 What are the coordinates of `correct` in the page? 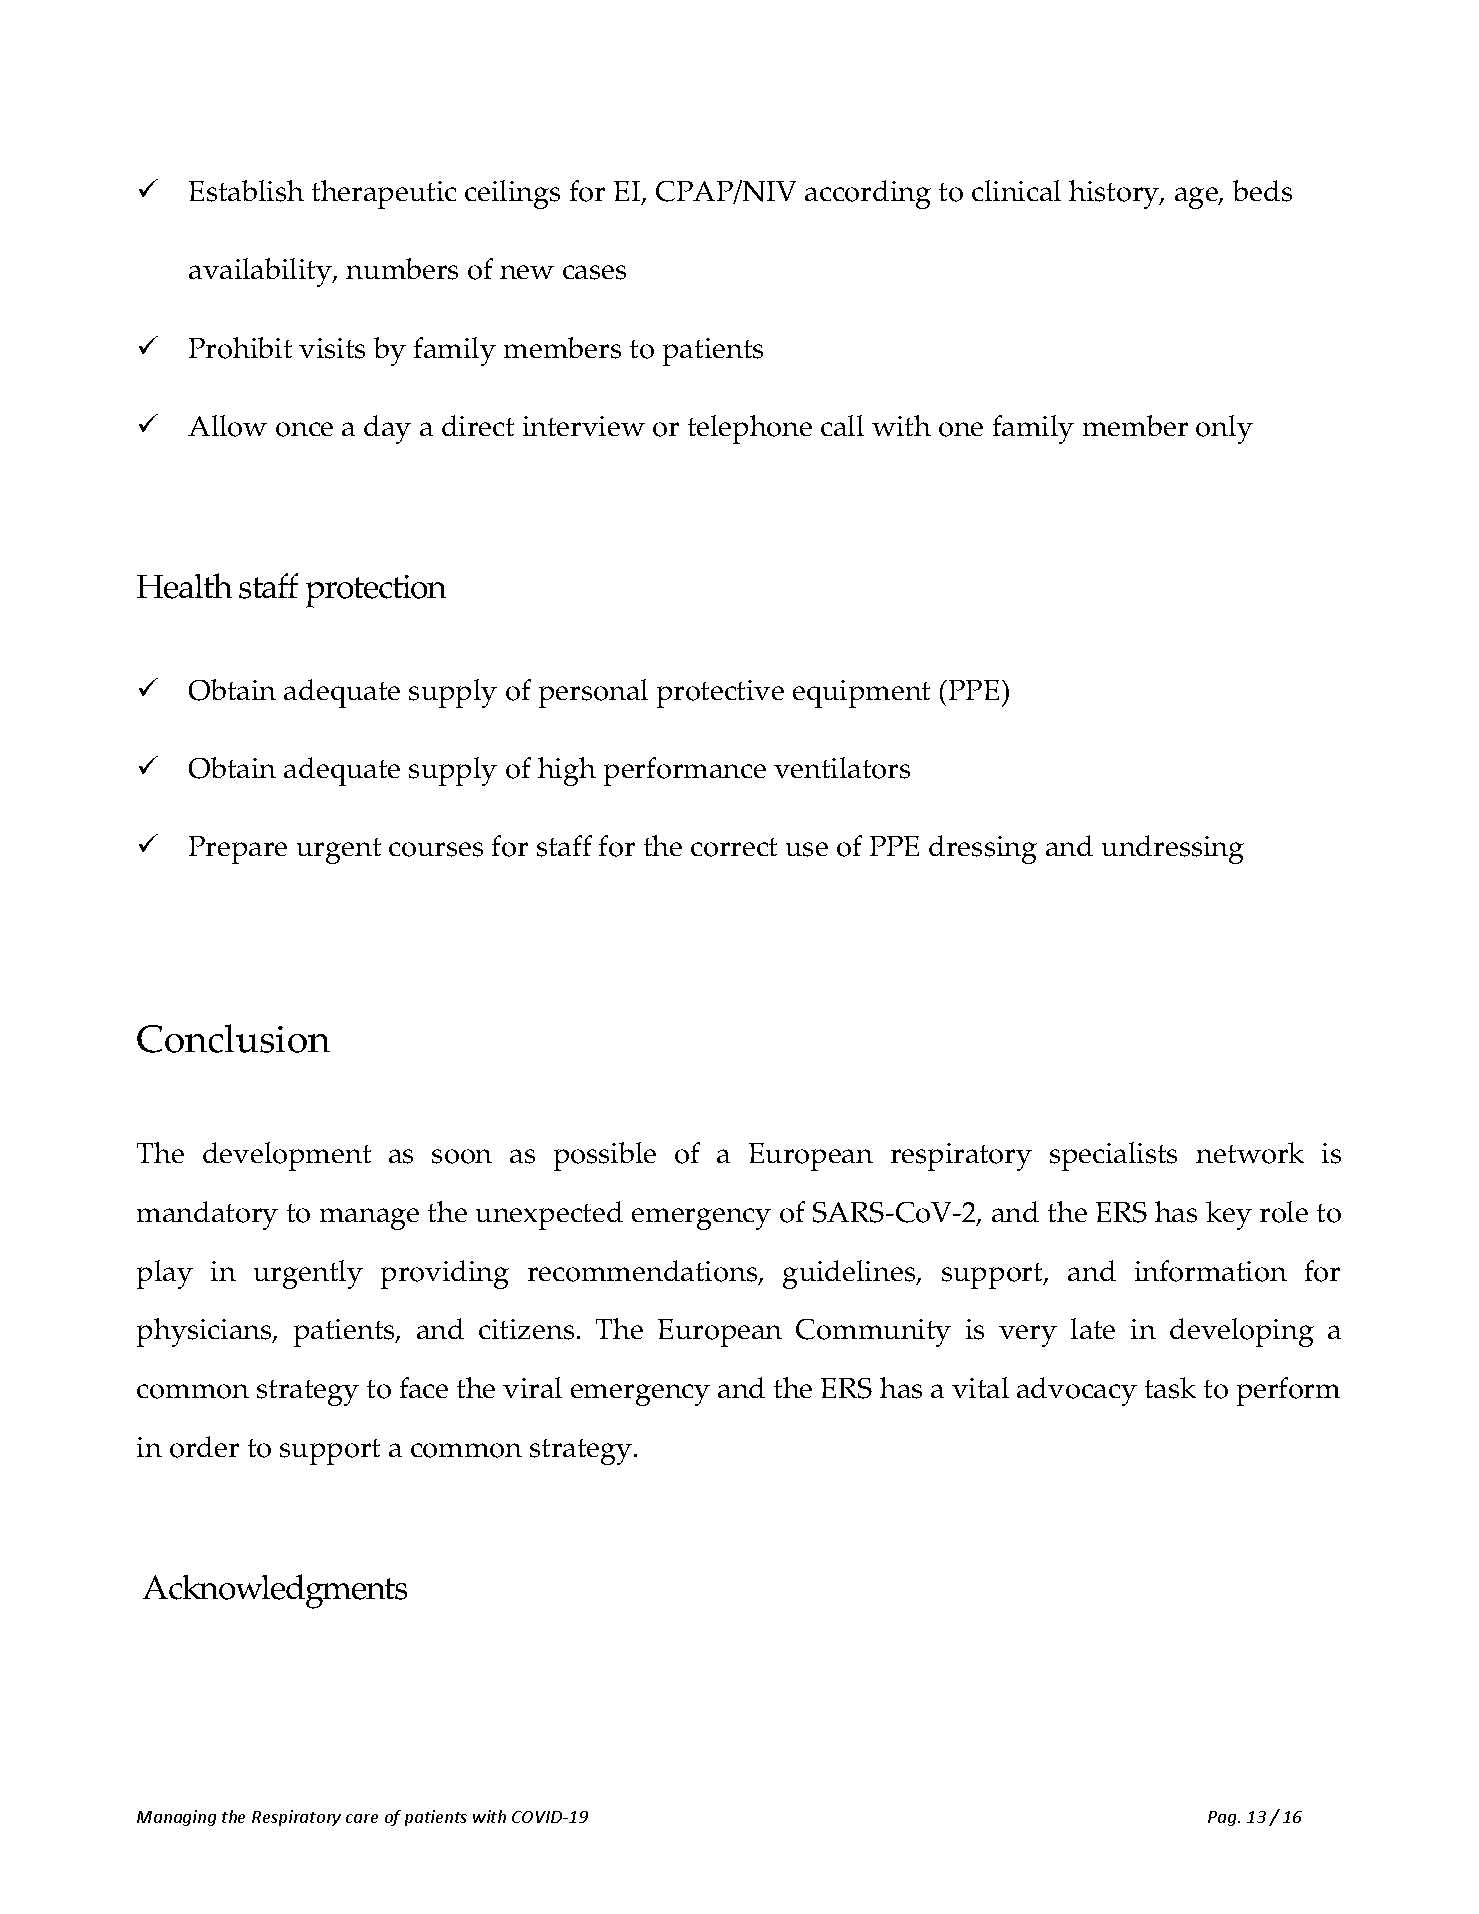 It's located at (734, 847).
